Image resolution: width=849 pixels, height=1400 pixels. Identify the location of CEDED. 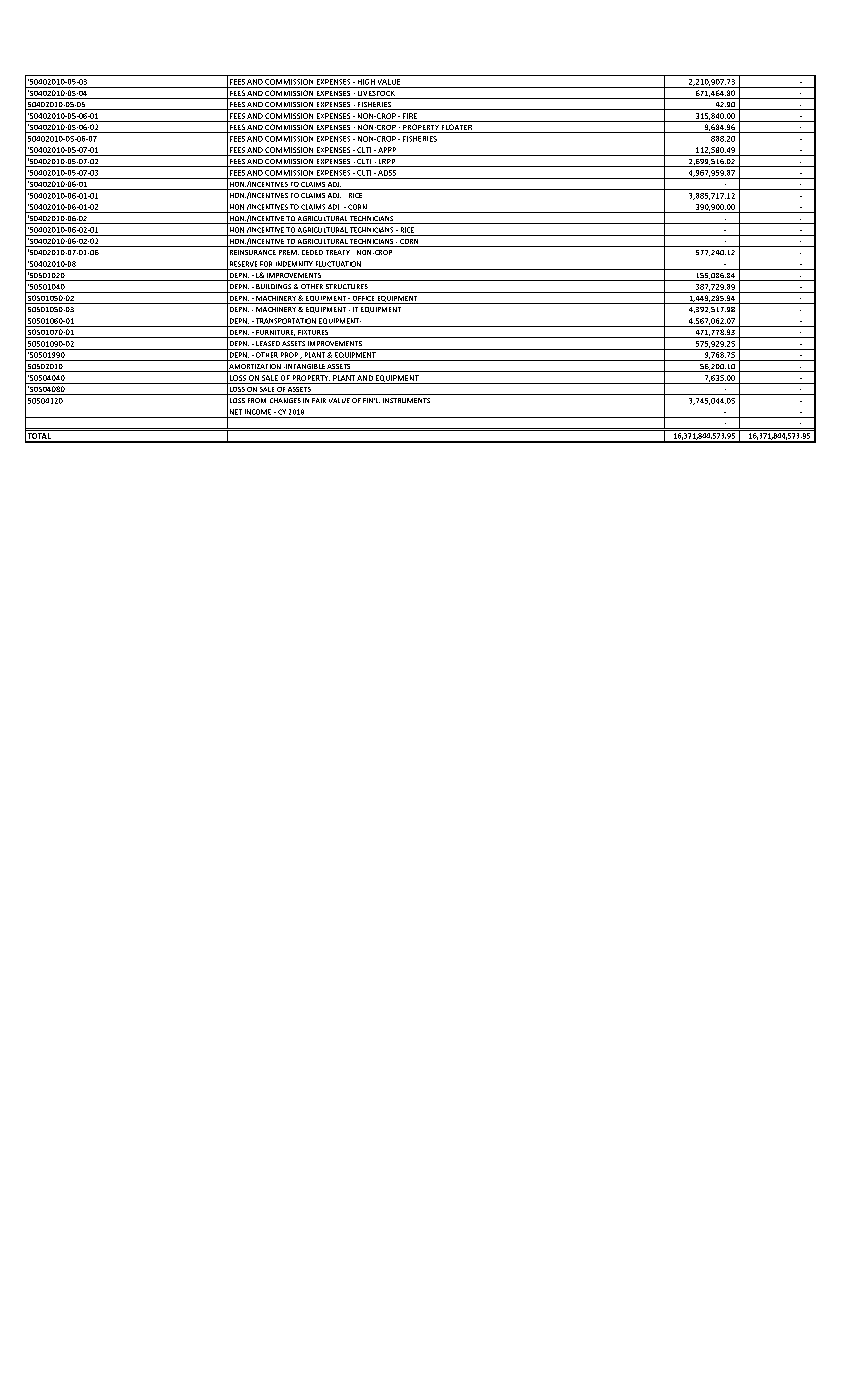
(312, 252).
